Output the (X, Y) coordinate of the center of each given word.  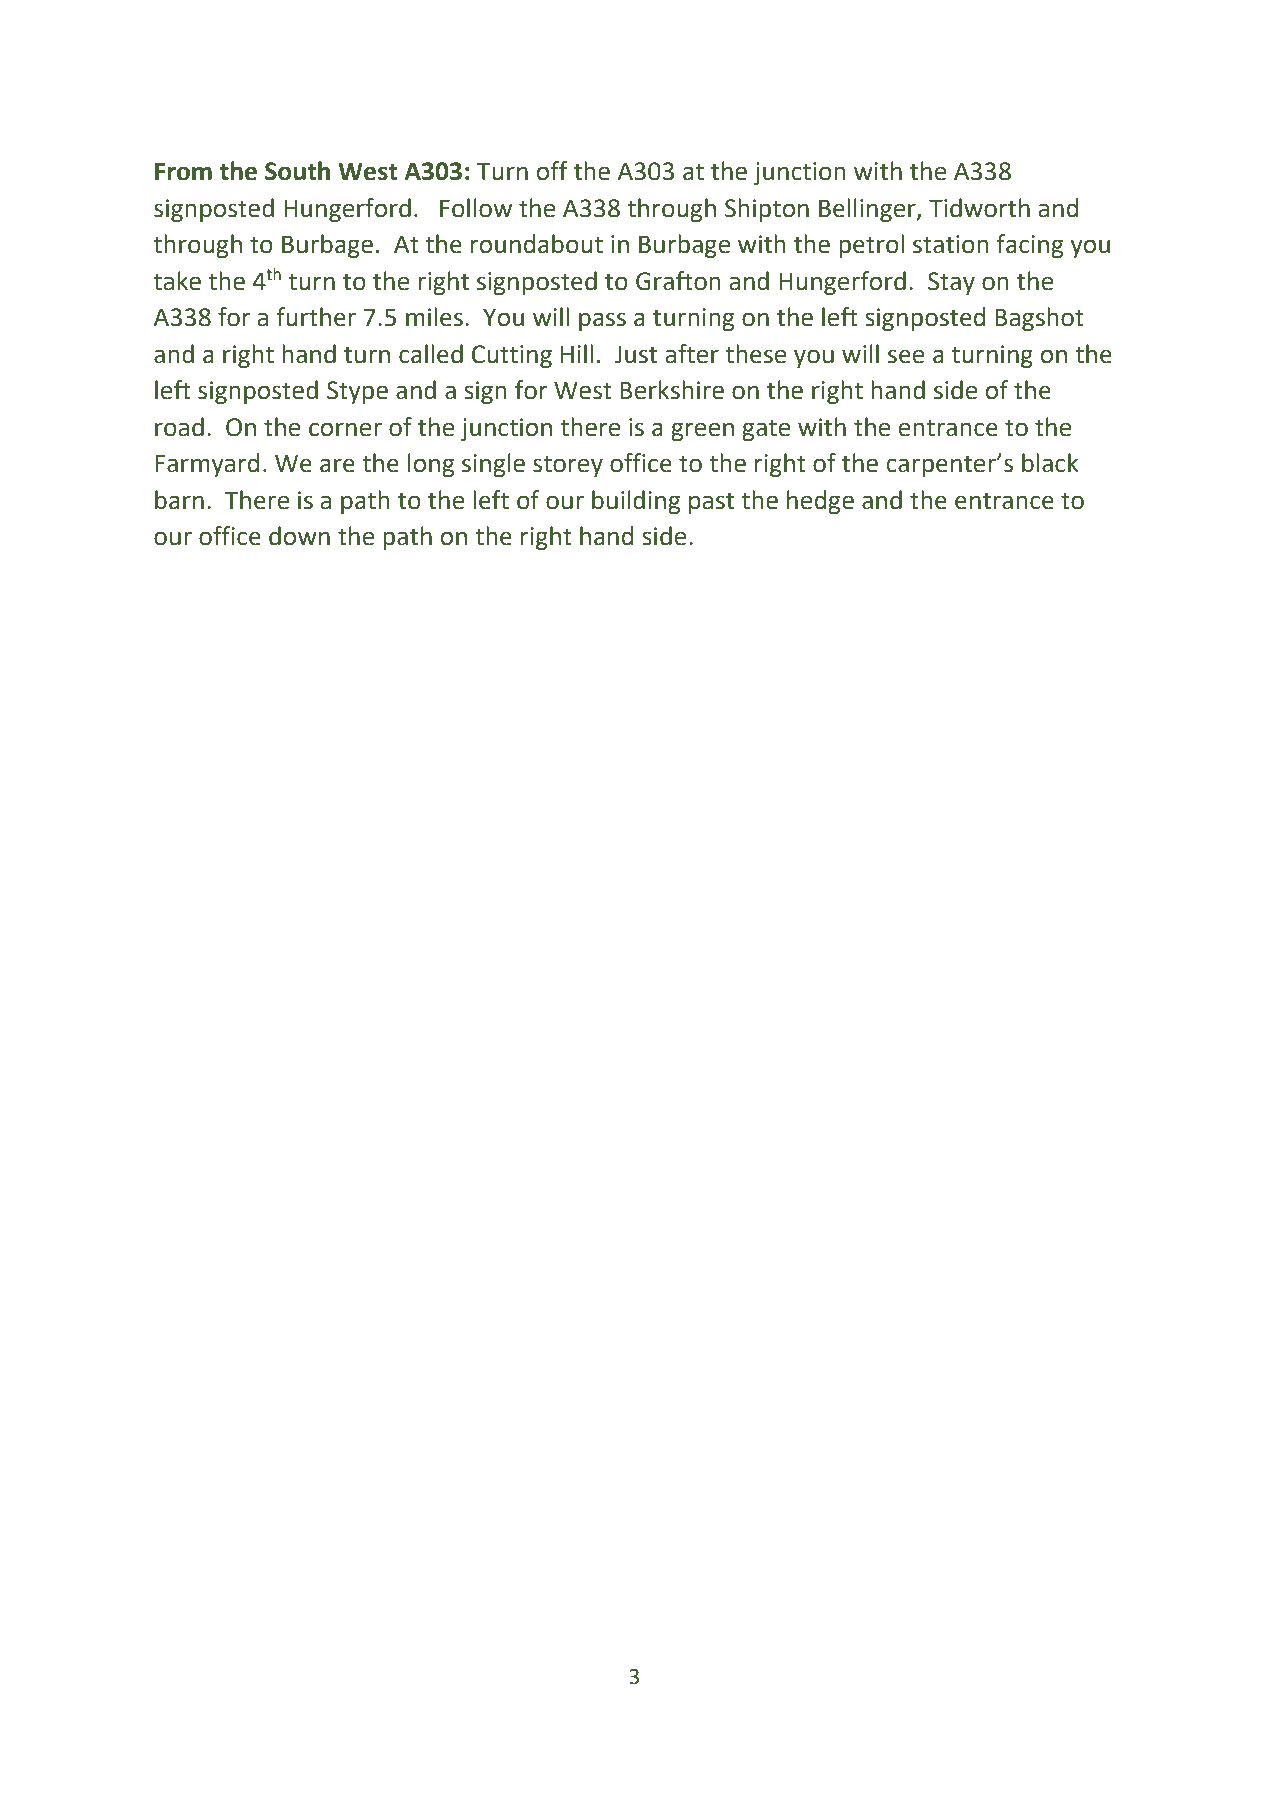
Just (635, 355)
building (636, 502)
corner (345, 429)
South (297, 171)
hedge (820, 502)
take (177, 281)
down (299, 536)
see (906, 356)
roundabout (537, 244)
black (1050, 463)
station (951, 244)
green (702, 431)
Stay (951, 283)
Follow (476, 208)
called (431, 354)
